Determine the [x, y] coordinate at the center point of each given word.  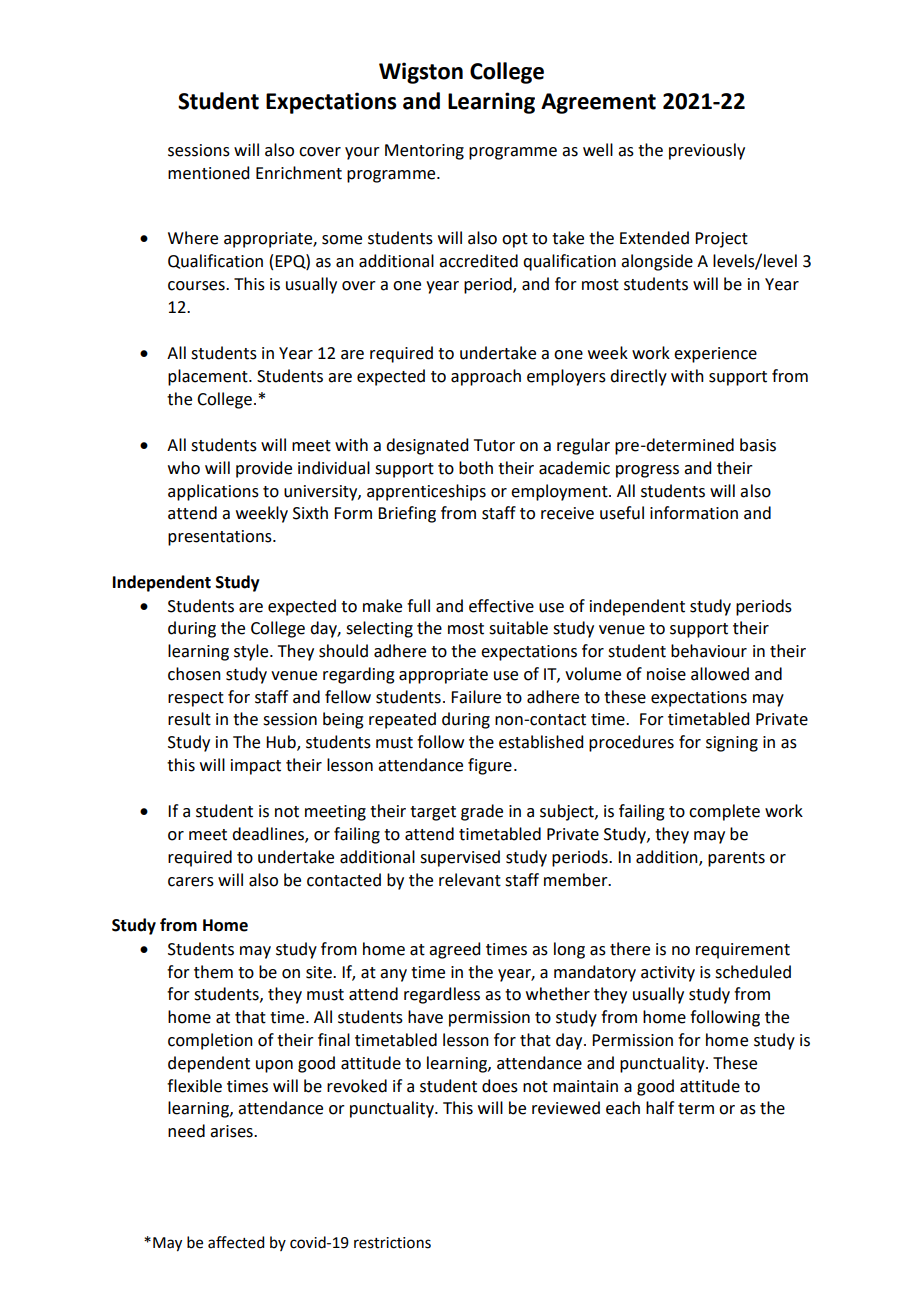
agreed [454, 950]
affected [236, 1242]
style [252, 652]
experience [715, 355]
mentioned [208, 173]
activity [668, 974]
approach [486, 377]
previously [707, 151]
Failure [476, 697]
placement [209, 377]
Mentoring [424, 152]
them [213, 972]
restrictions [392, 1243]
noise [666, 674]
